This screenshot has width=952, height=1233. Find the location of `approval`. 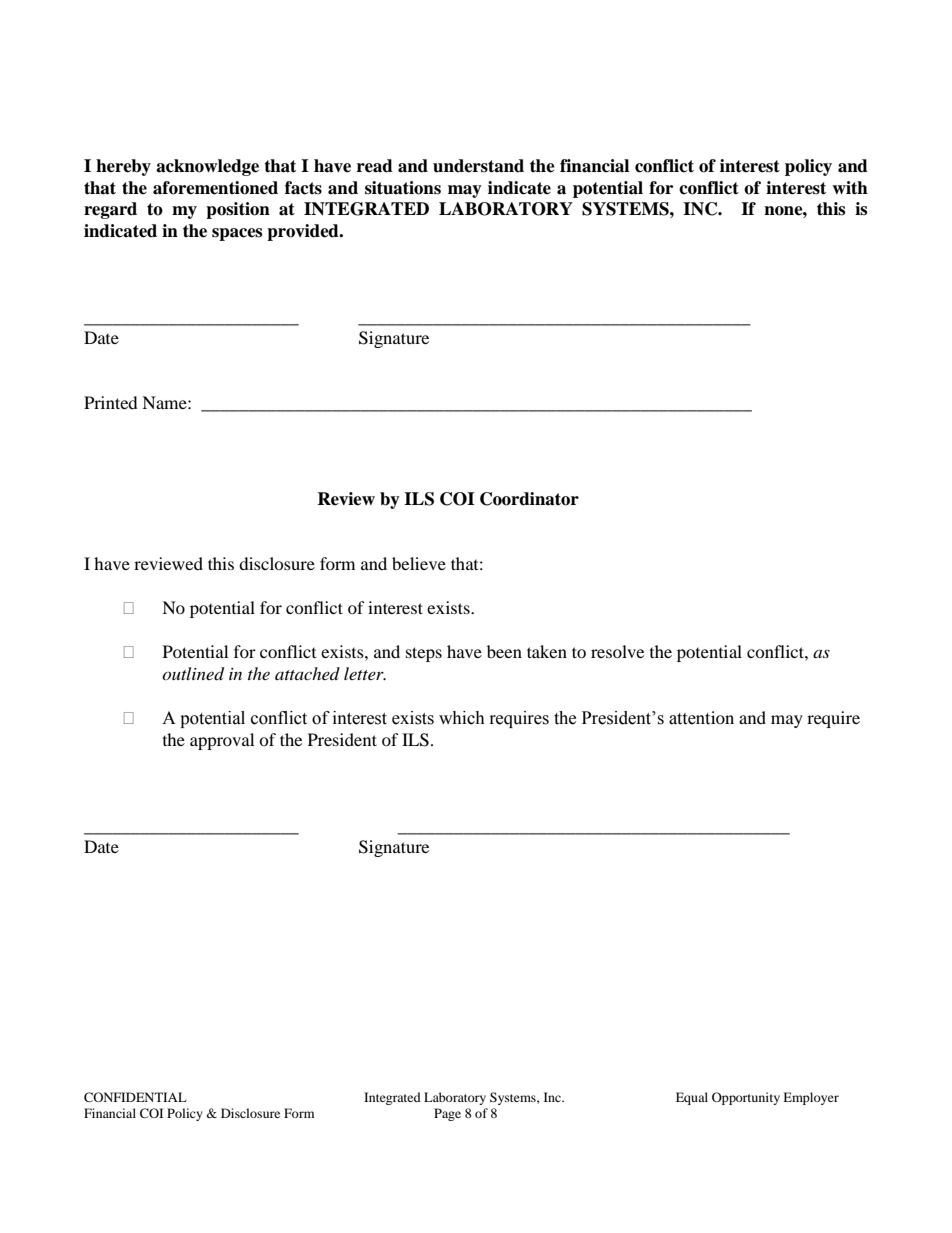

approval is located at coordinates (222, 741).
